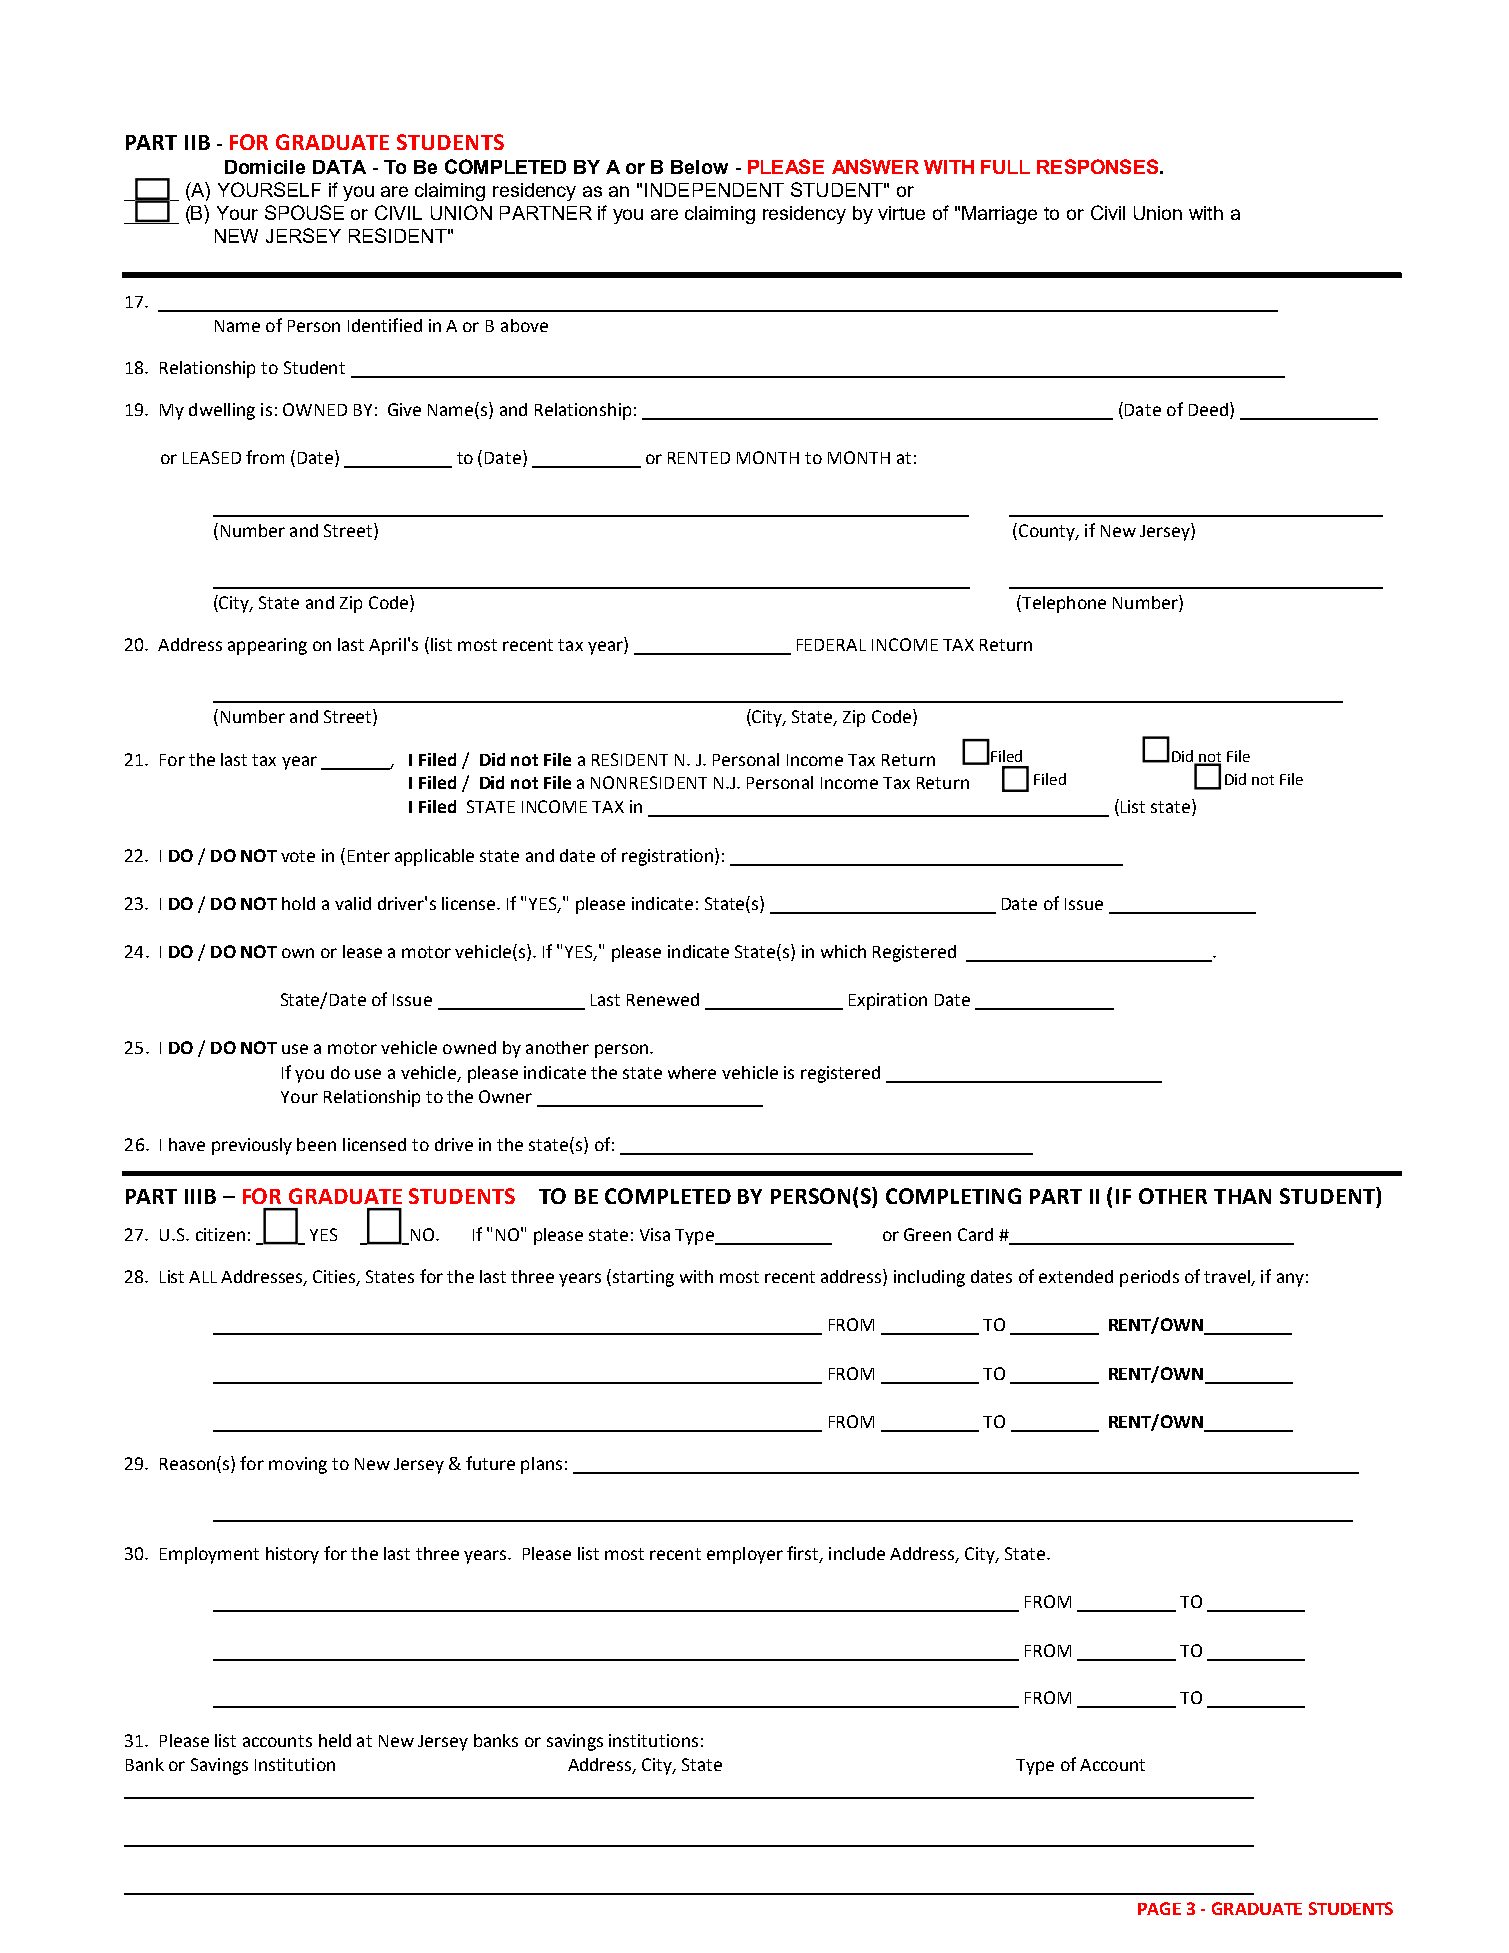 The width and height of the screenshot is (1509, 1953). I want to click on held, so click(335, 1740).
